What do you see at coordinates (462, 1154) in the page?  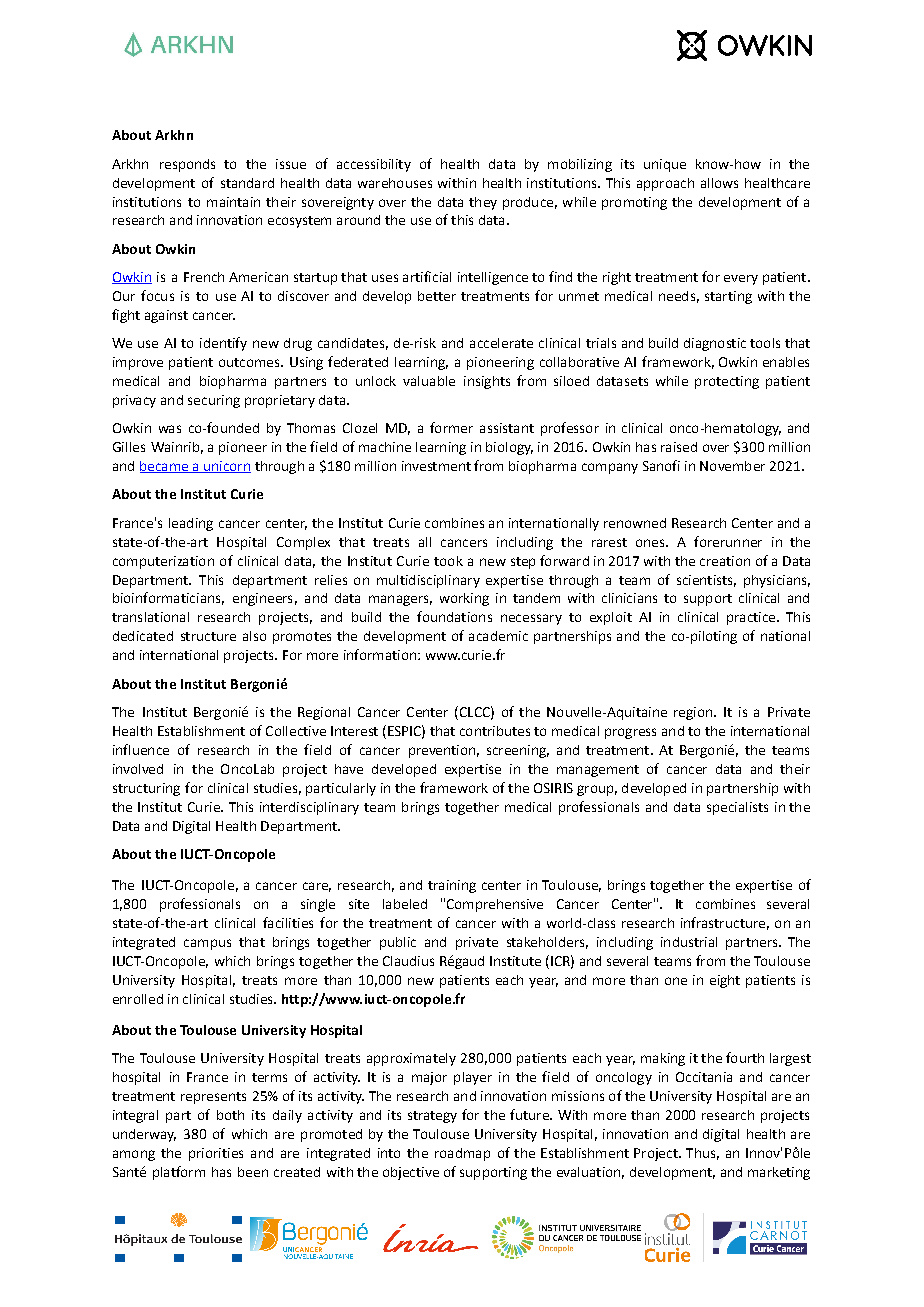 I see `roadmap` at bounding box center [462, 1154].
